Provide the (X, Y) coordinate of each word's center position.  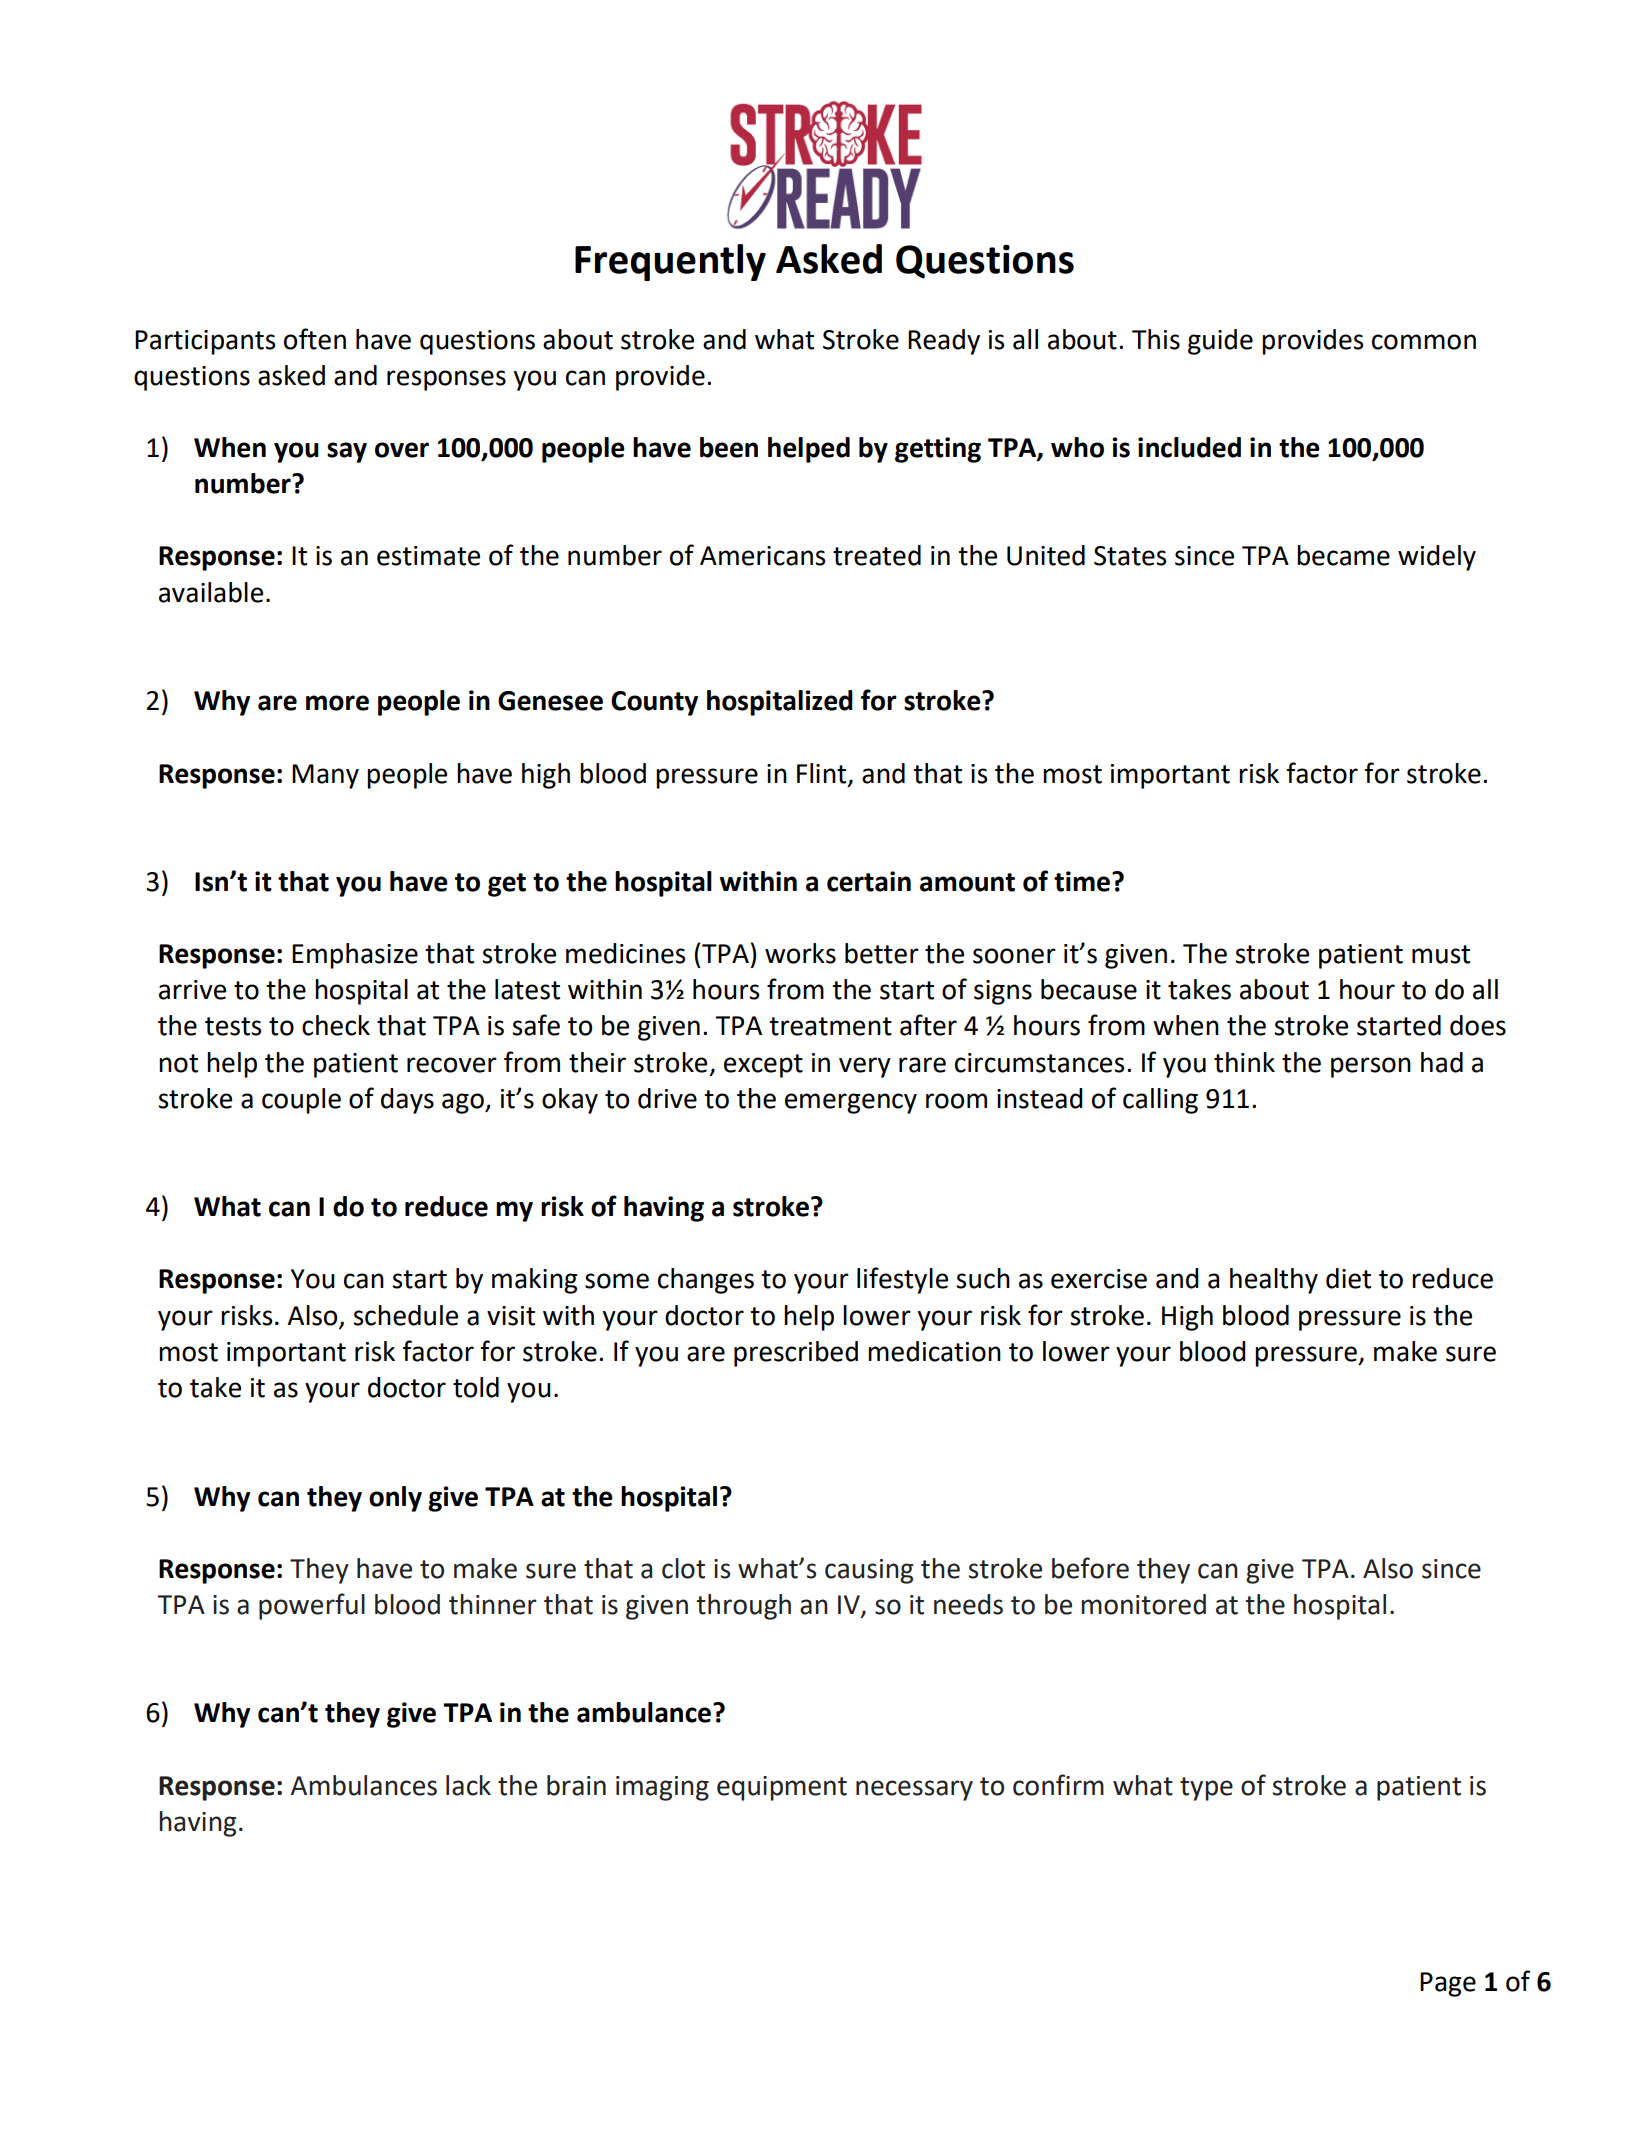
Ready (944, 342)
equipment (782, 1788)
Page (1448, 1984)
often (315, 339)
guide (1220, 342)
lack (468, 1785)
